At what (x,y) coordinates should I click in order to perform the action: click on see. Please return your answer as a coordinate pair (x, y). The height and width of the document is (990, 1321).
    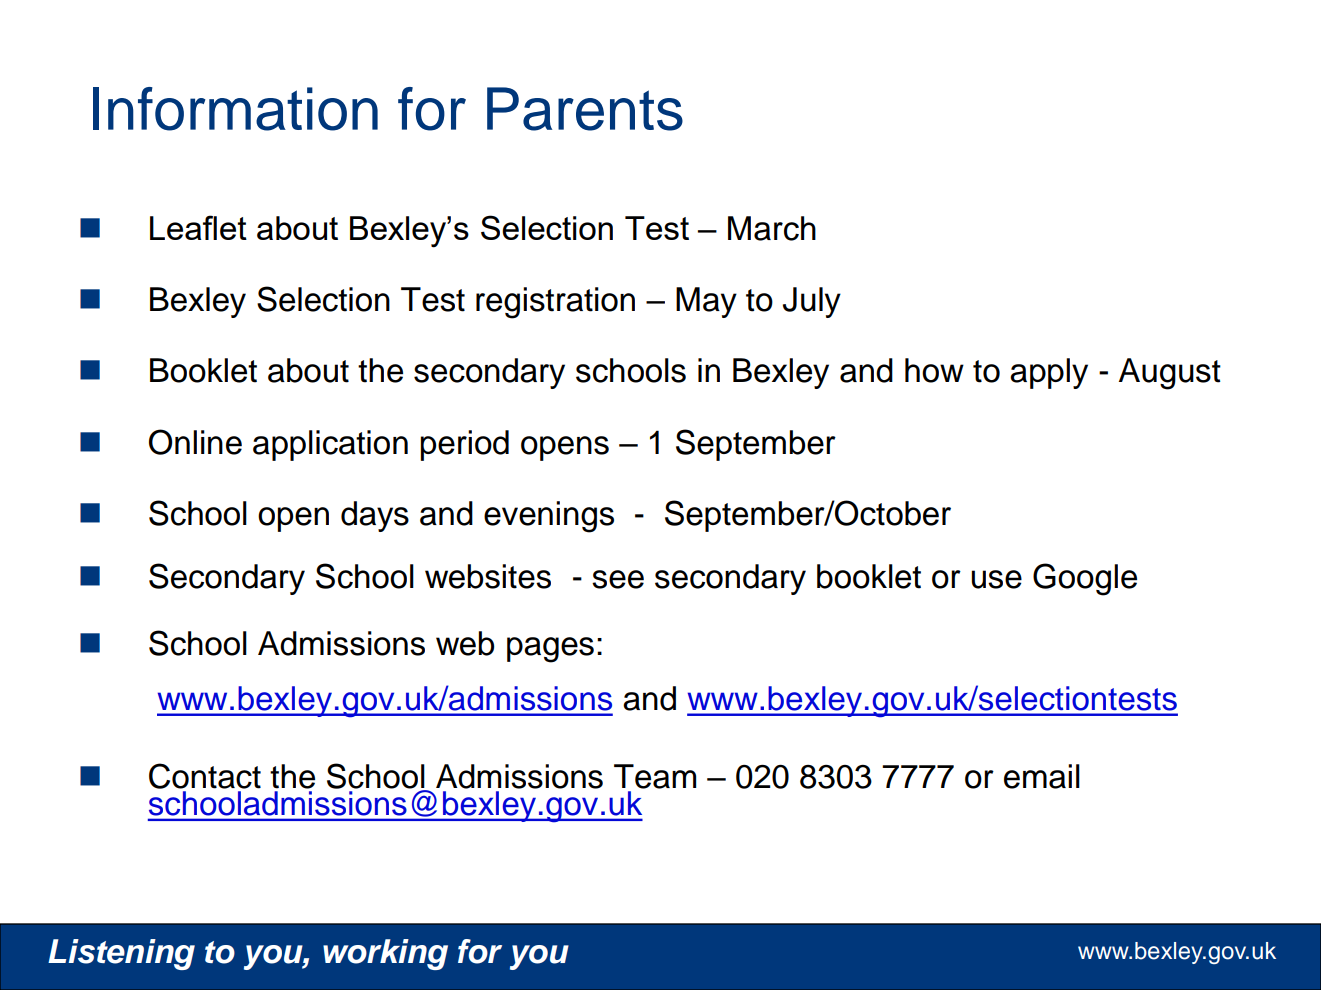
    Looking at the image, I should click on (618, 579).
